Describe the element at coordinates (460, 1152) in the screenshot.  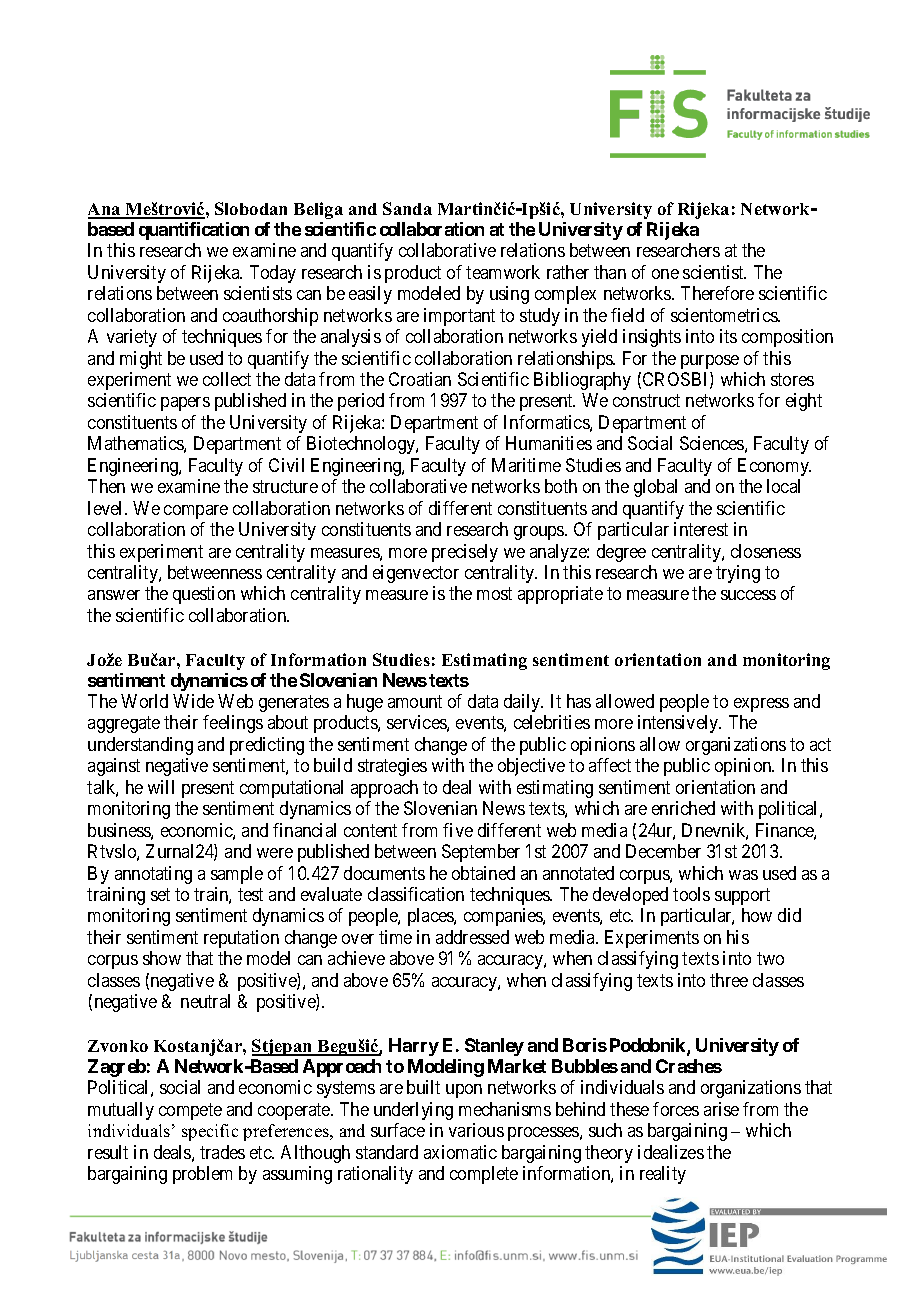
I see `axiomatic` at that location.
